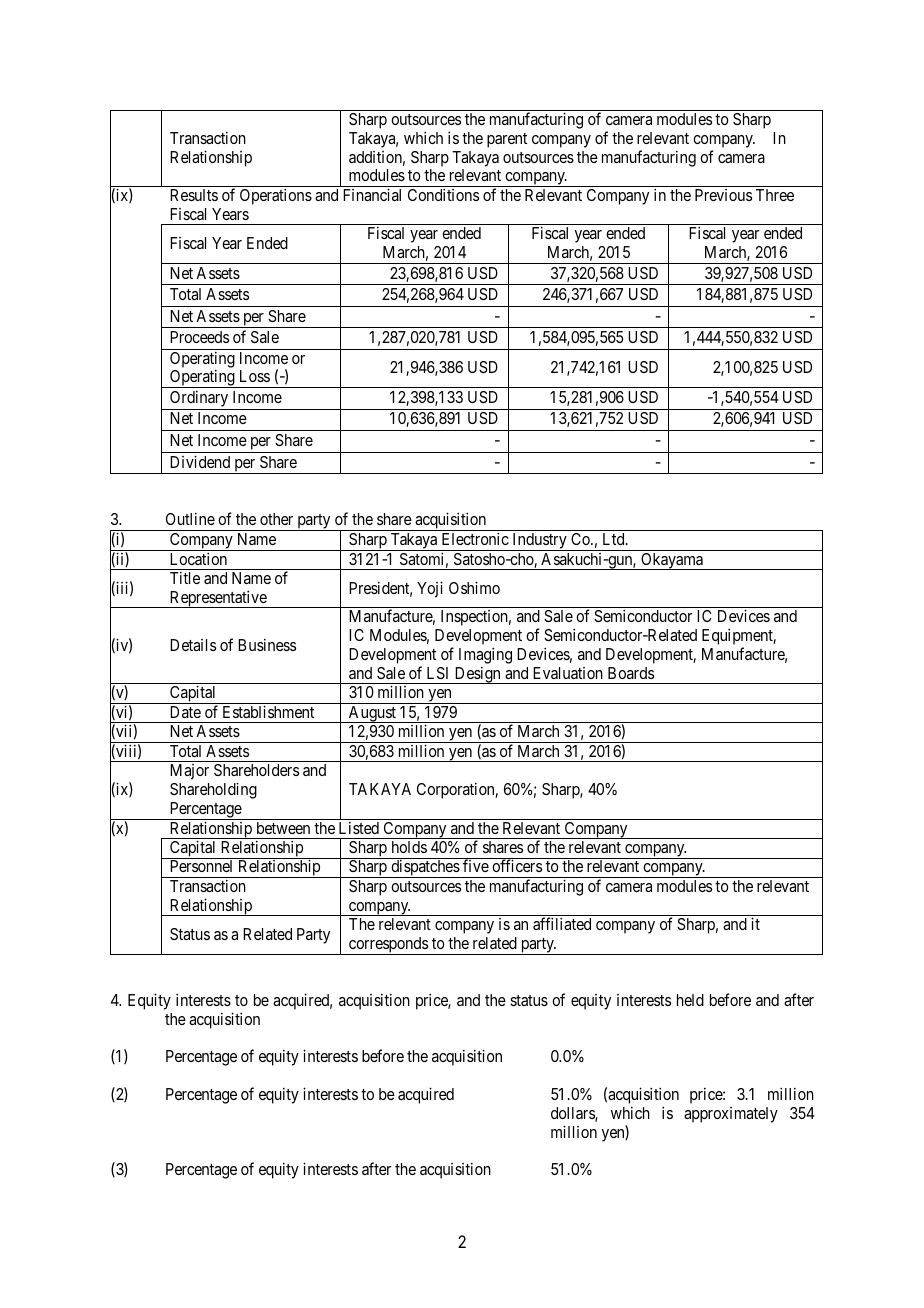  What do you see at coordinates (507, 140) in the image?
I see `parent` at bounding box center [507, 140].
